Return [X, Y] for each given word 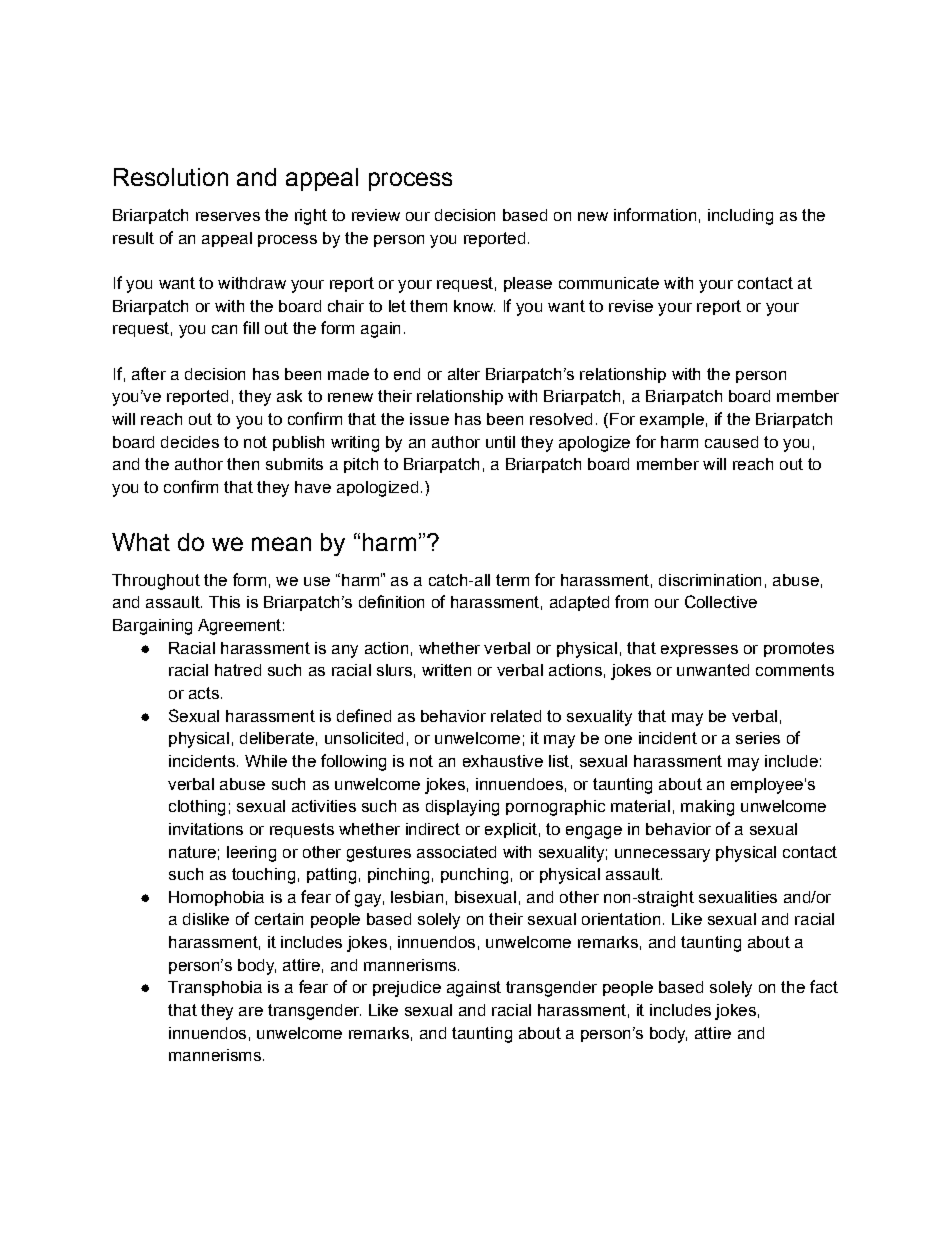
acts [204, 693]
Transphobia [215, 988]
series [758, 738]
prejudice [407, 989]
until [500, 442]
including [740, 217]
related [516, 716]
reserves [228, 216]
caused [731, 442]
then [243, 464]
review [376, 215]
